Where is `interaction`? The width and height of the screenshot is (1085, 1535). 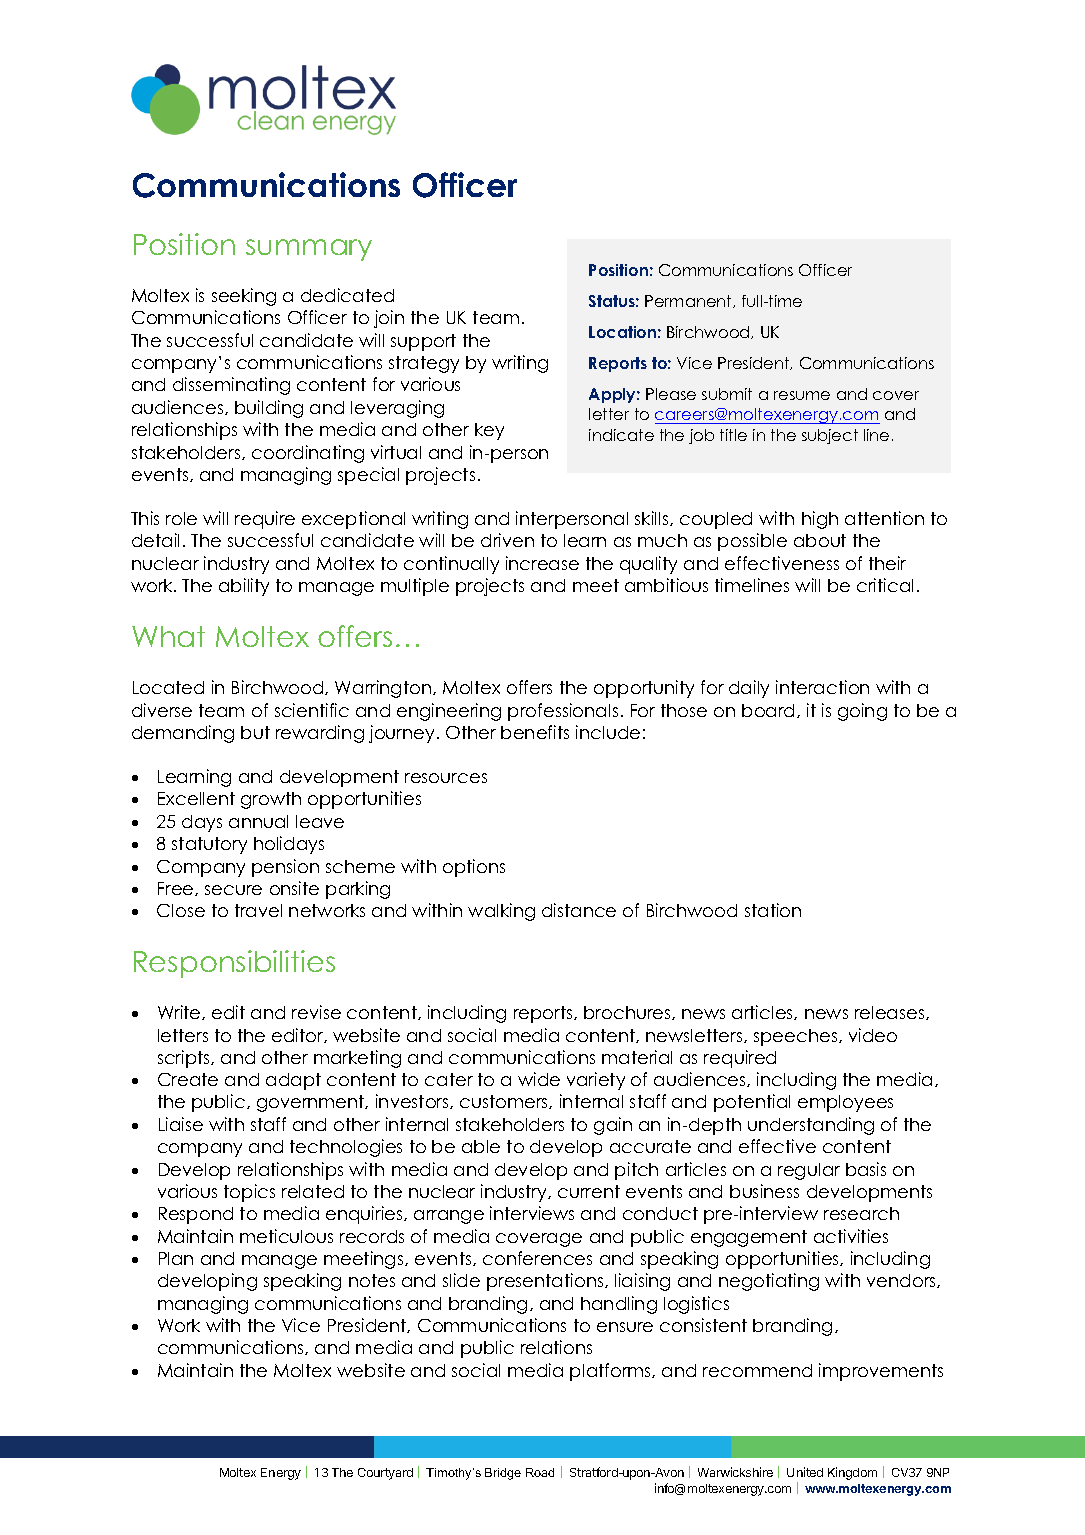
interaction is located at coordinates (822, 687).
